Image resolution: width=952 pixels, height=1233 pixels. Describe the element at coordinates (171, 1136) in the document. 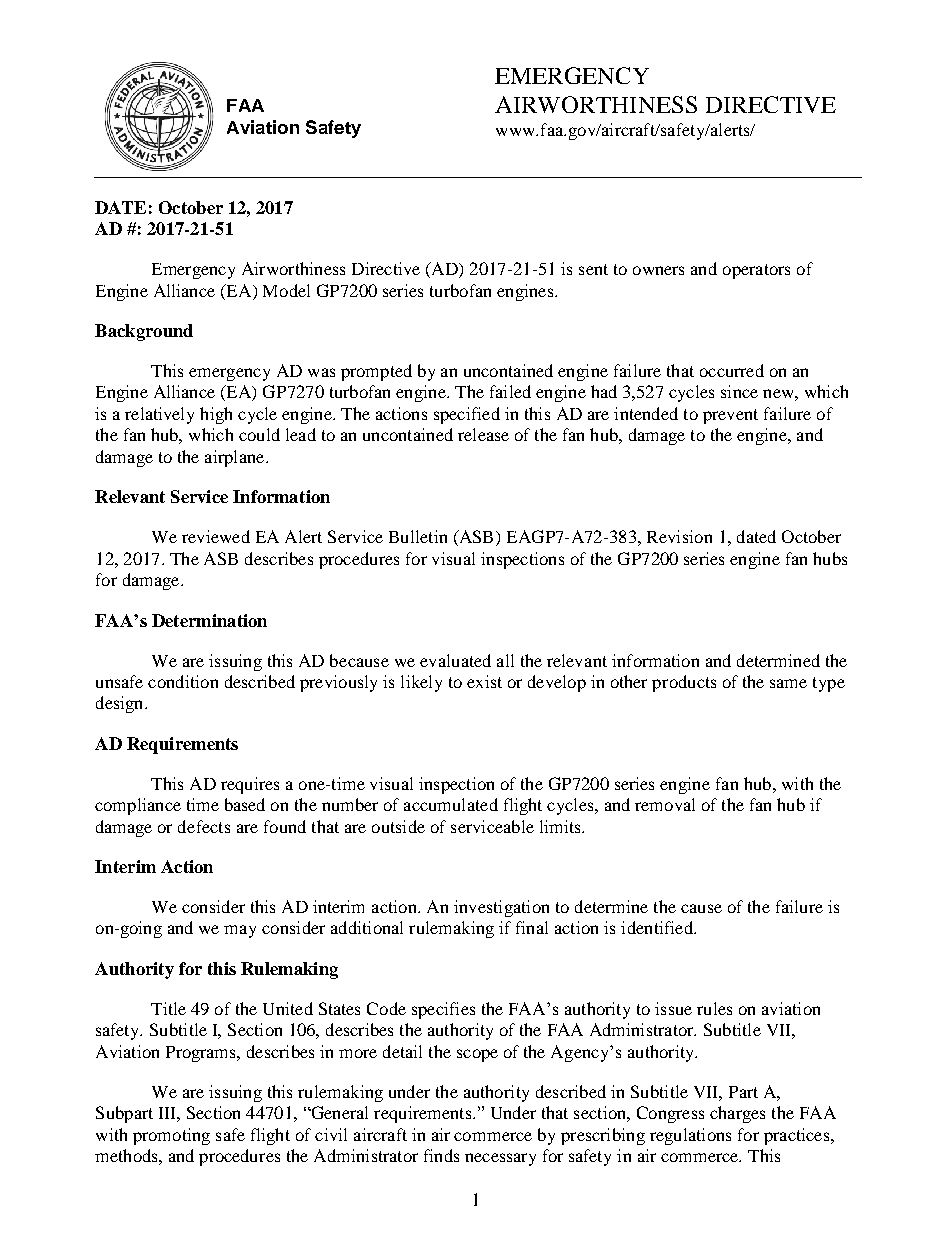

I see `promoting` at that location.
